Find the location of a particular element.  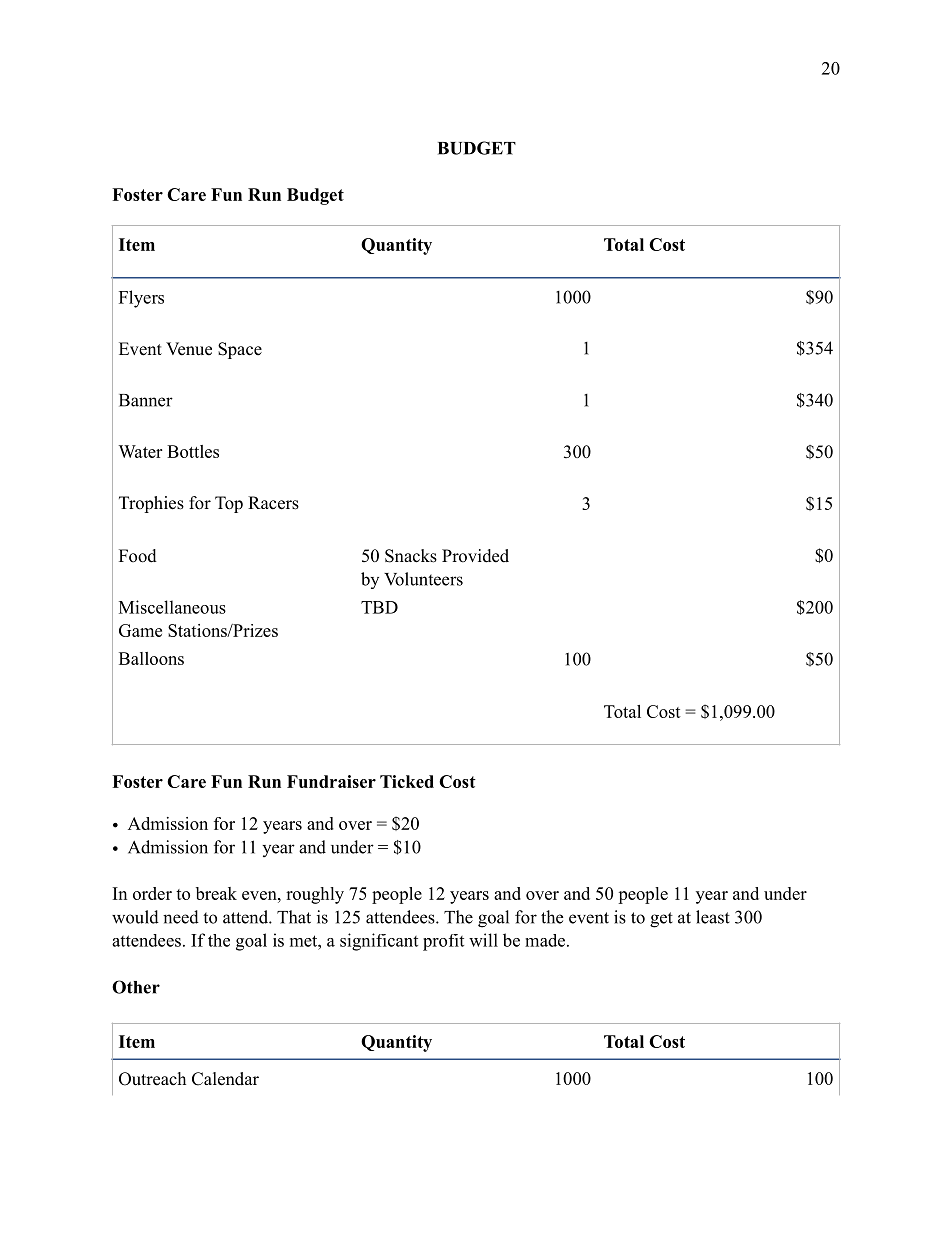

TBD is located at coordinates (379, 607).
